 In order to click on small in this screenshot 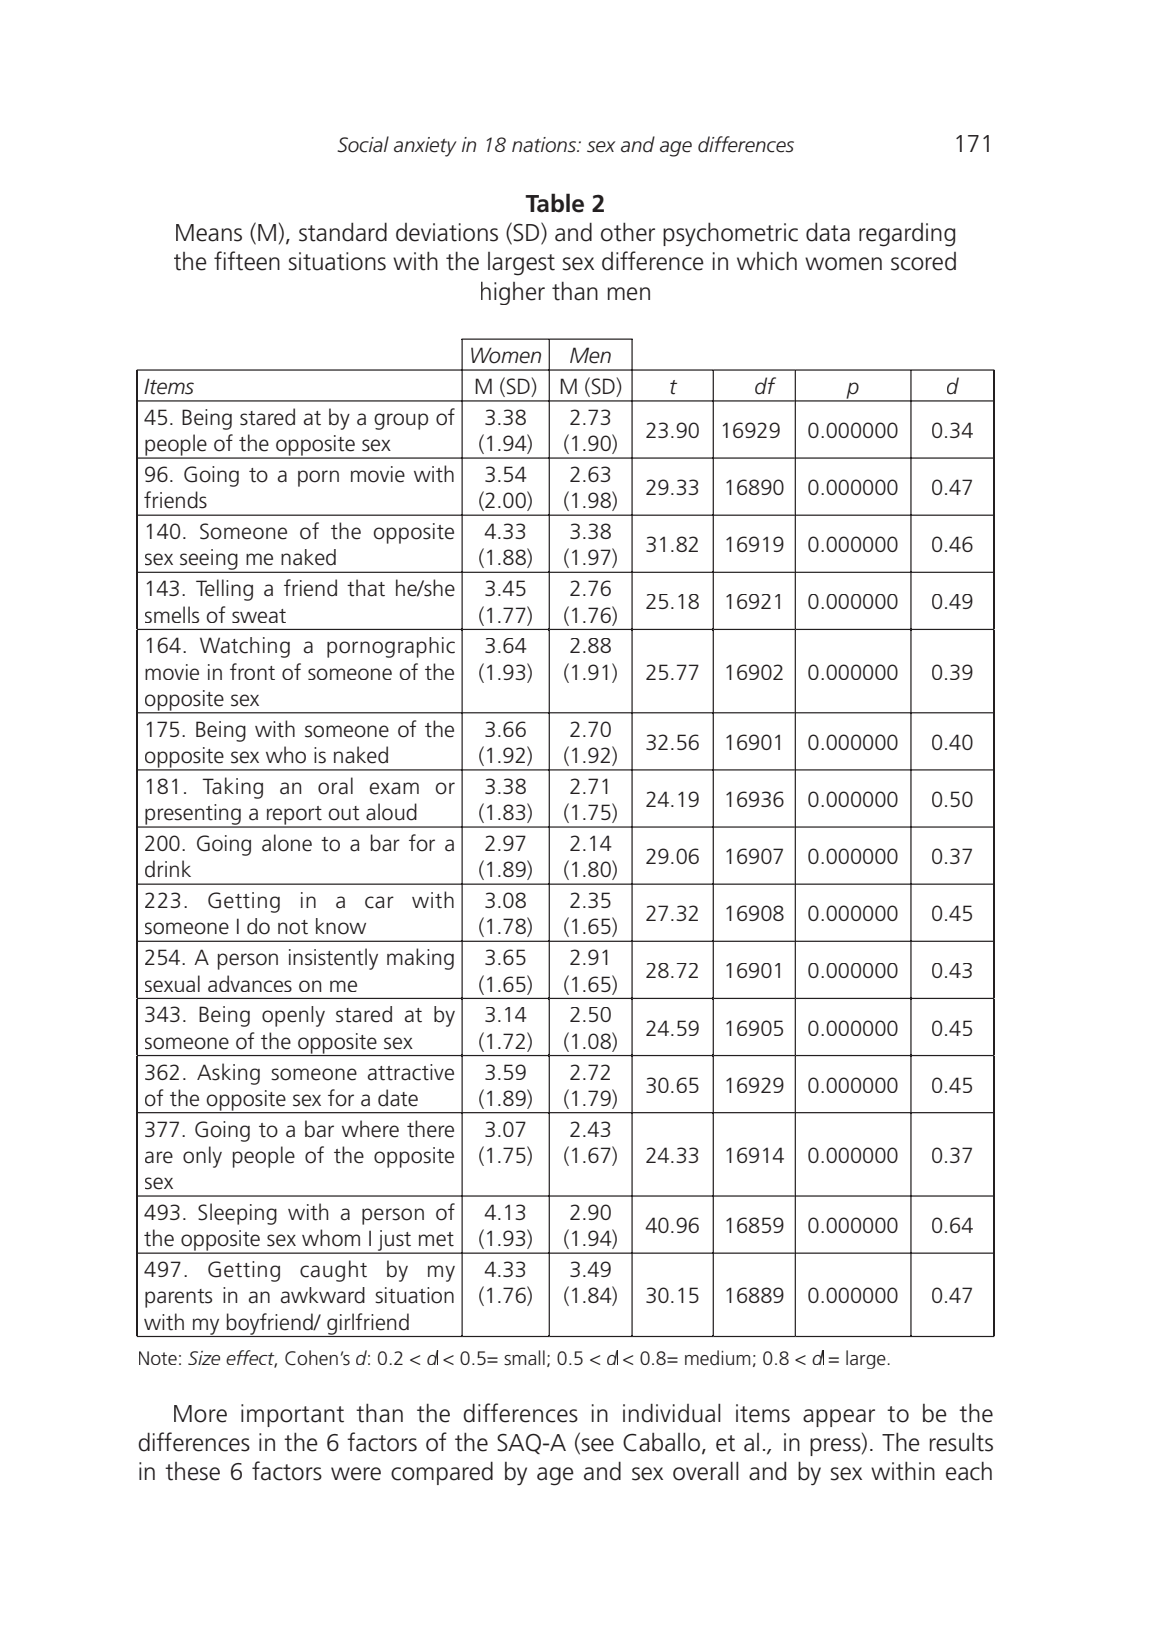, I will do `click(524, 1358)`.
